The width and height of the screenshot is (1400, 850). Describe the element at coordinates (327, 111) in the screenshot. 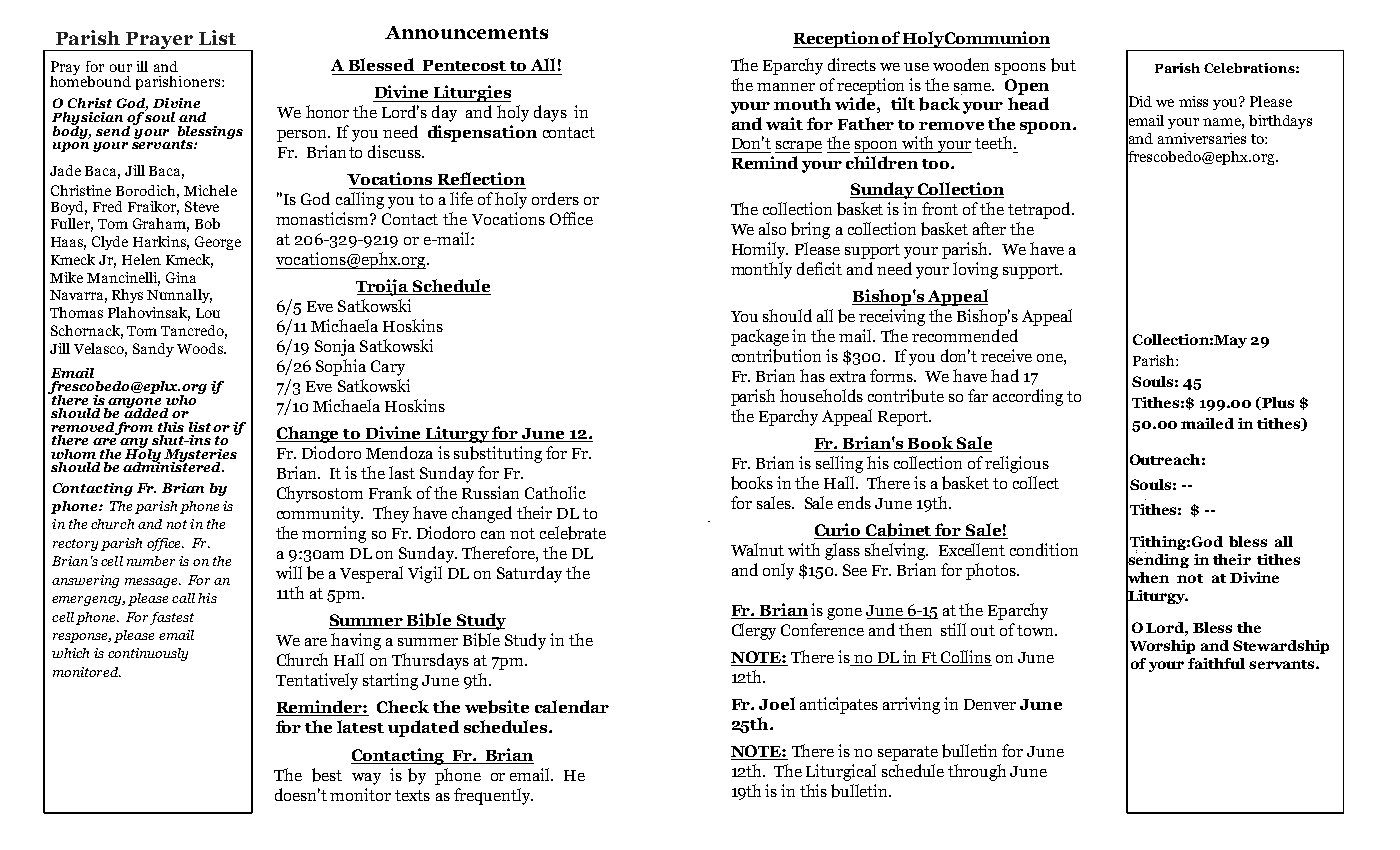

I see `honor` at that location.
